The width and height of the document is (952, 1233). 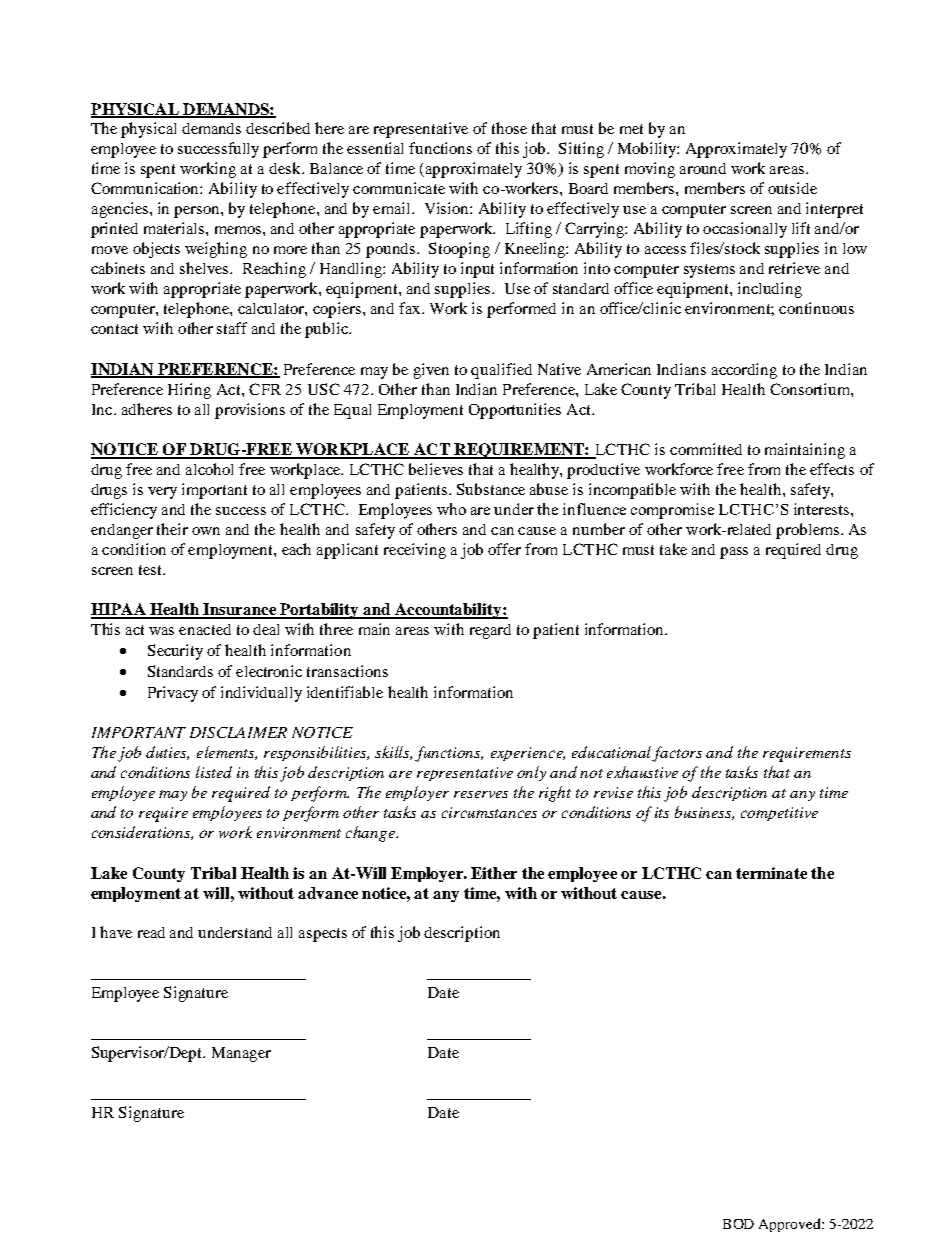 I want to click on BOD, so click(x=738, y=1224).
